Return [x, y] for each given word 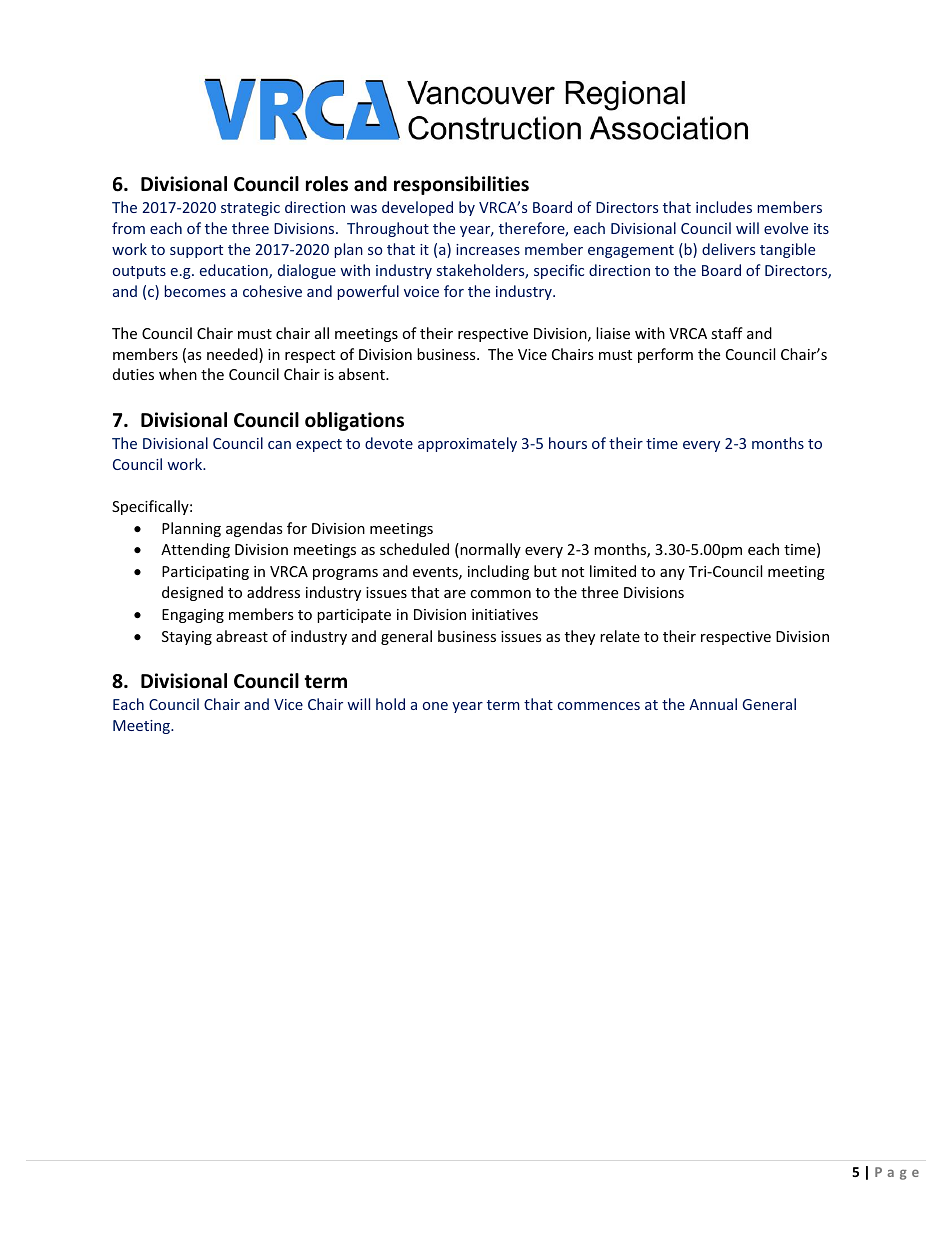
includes [724, 207]
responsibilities [461, 185]
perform [665, 355]
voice [421, 291]
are [455, 594]
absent [363, 374]
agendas [254, 529]
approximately [467, 444]
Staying [187, 638]
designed [192, 593]
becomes [195, 291]
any [672, 574]
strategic [250, 209]
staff [727, 333]
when [178, 374]
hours [568, 443]
